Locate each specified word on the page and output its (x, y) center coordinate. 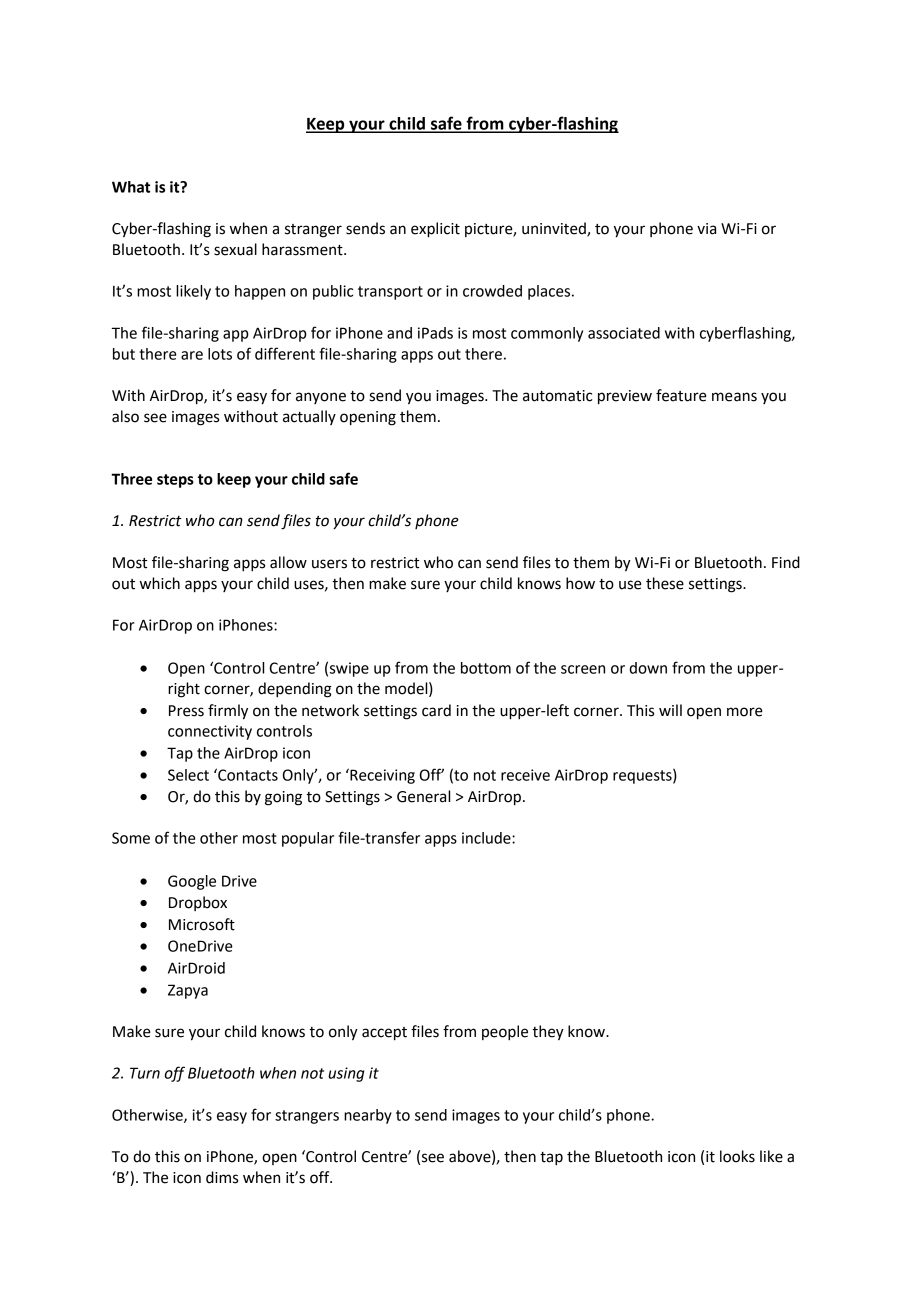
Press (186, 711)
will (670, 710)
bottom (486, 668)
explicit (435, 230)
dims (222, 1177)
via (706, 229)
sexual (235, 249)
